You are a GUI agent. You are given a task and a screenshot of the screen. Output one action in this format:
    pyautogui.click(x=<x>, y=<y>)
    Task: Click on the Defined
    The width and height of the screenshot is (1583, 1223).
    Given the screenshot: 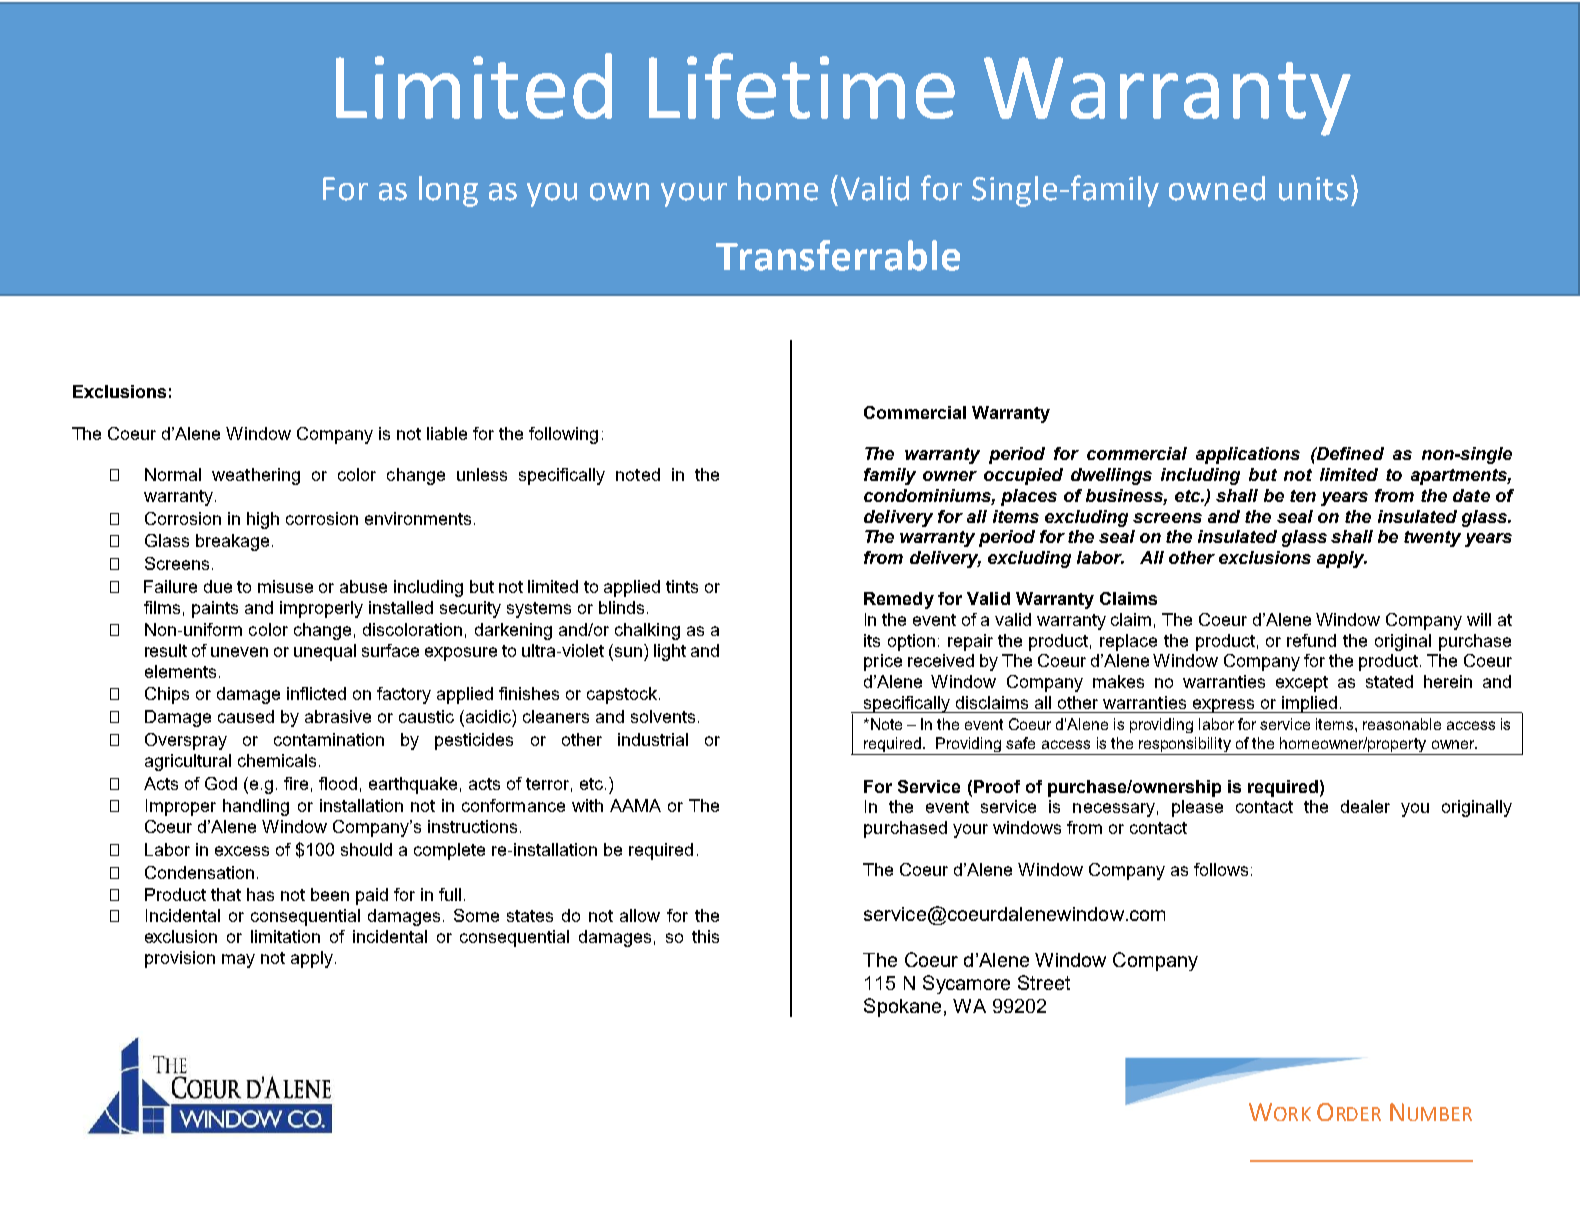 What is the action you would take?
    pyautogui.click(x=1349, y=453)
